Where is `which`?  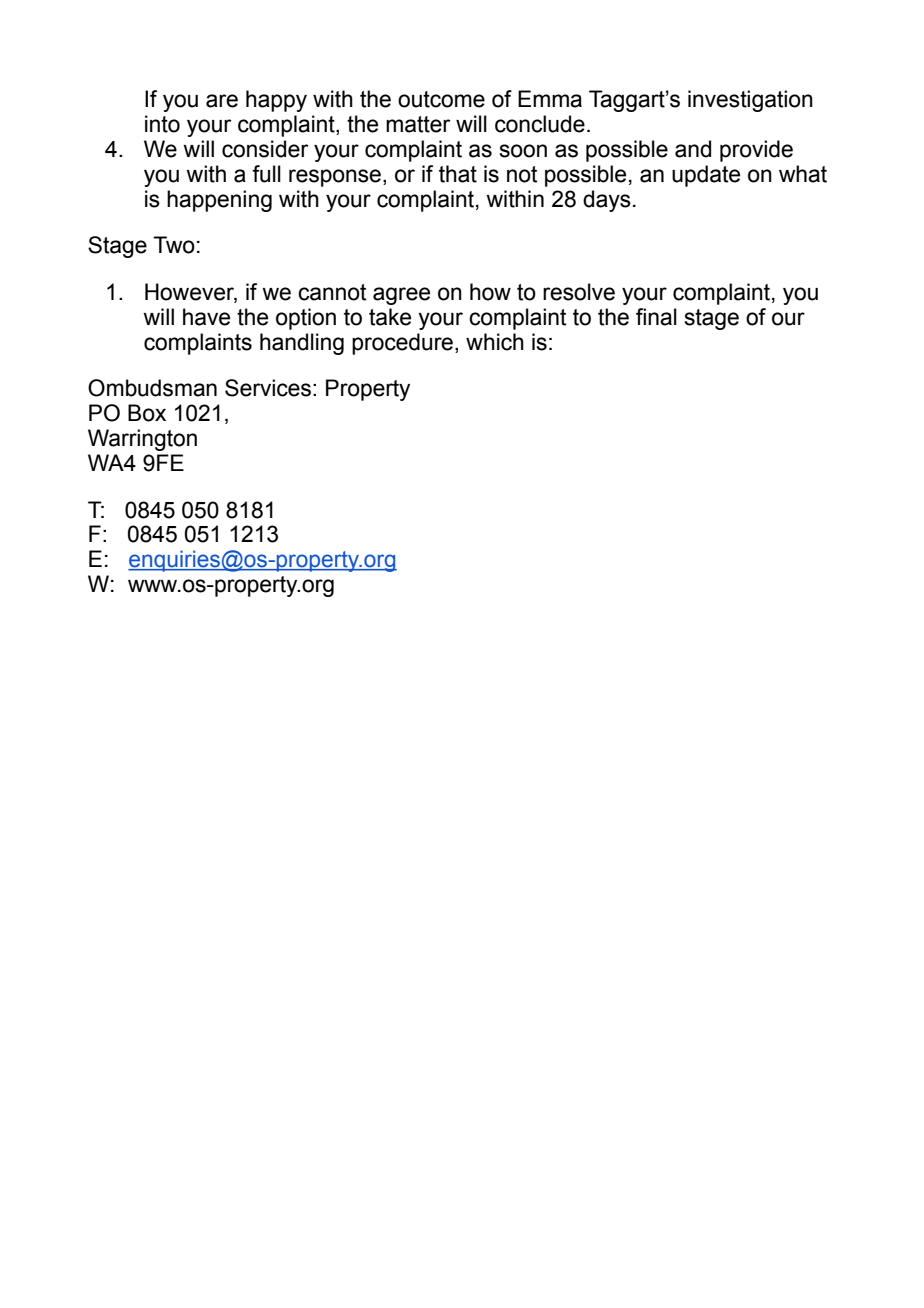
which is located at coordinates (495, 342).
